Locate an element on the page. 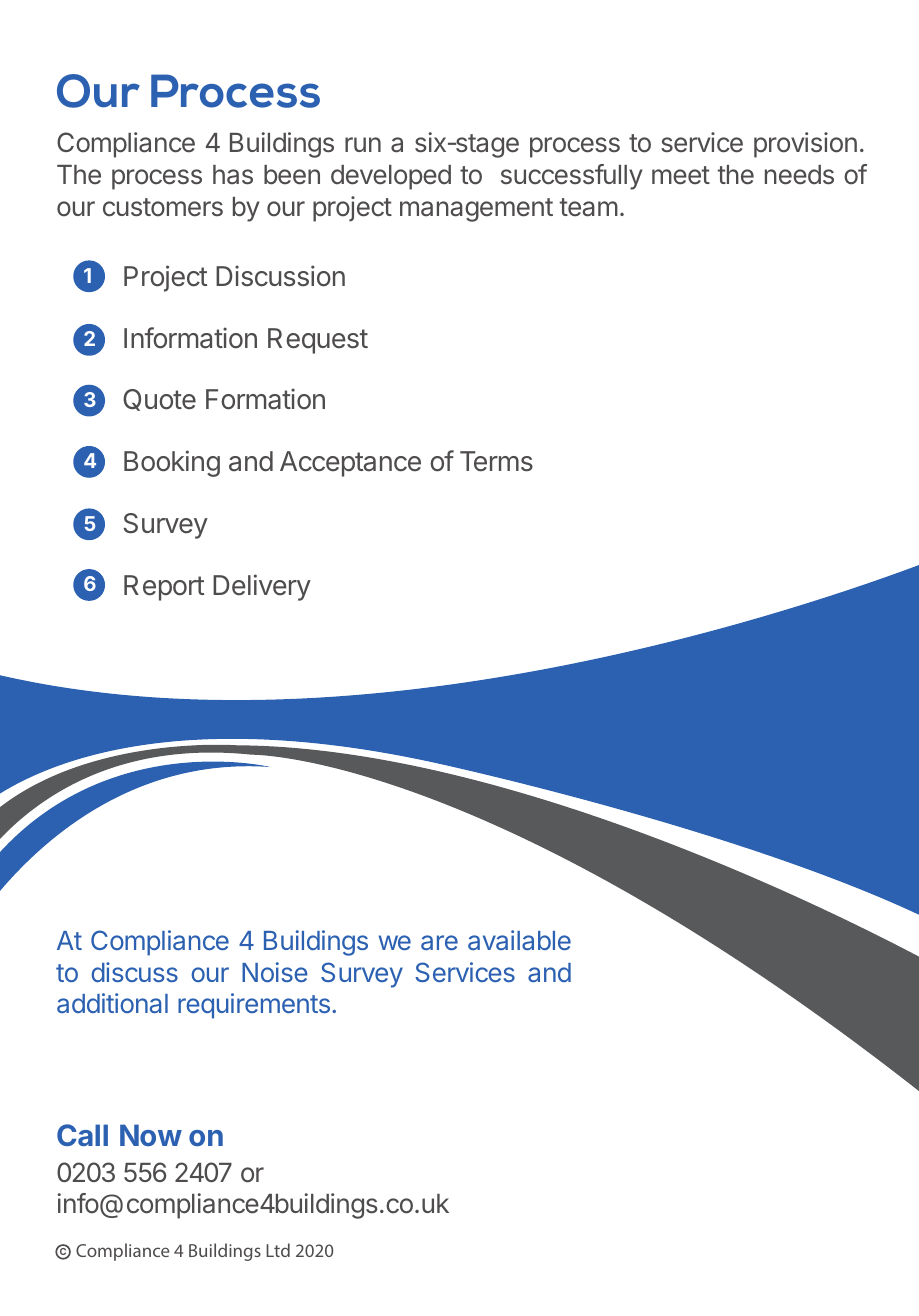 The width and height of the image is (919, 1316). developed is located at coordinates (391, 177).
